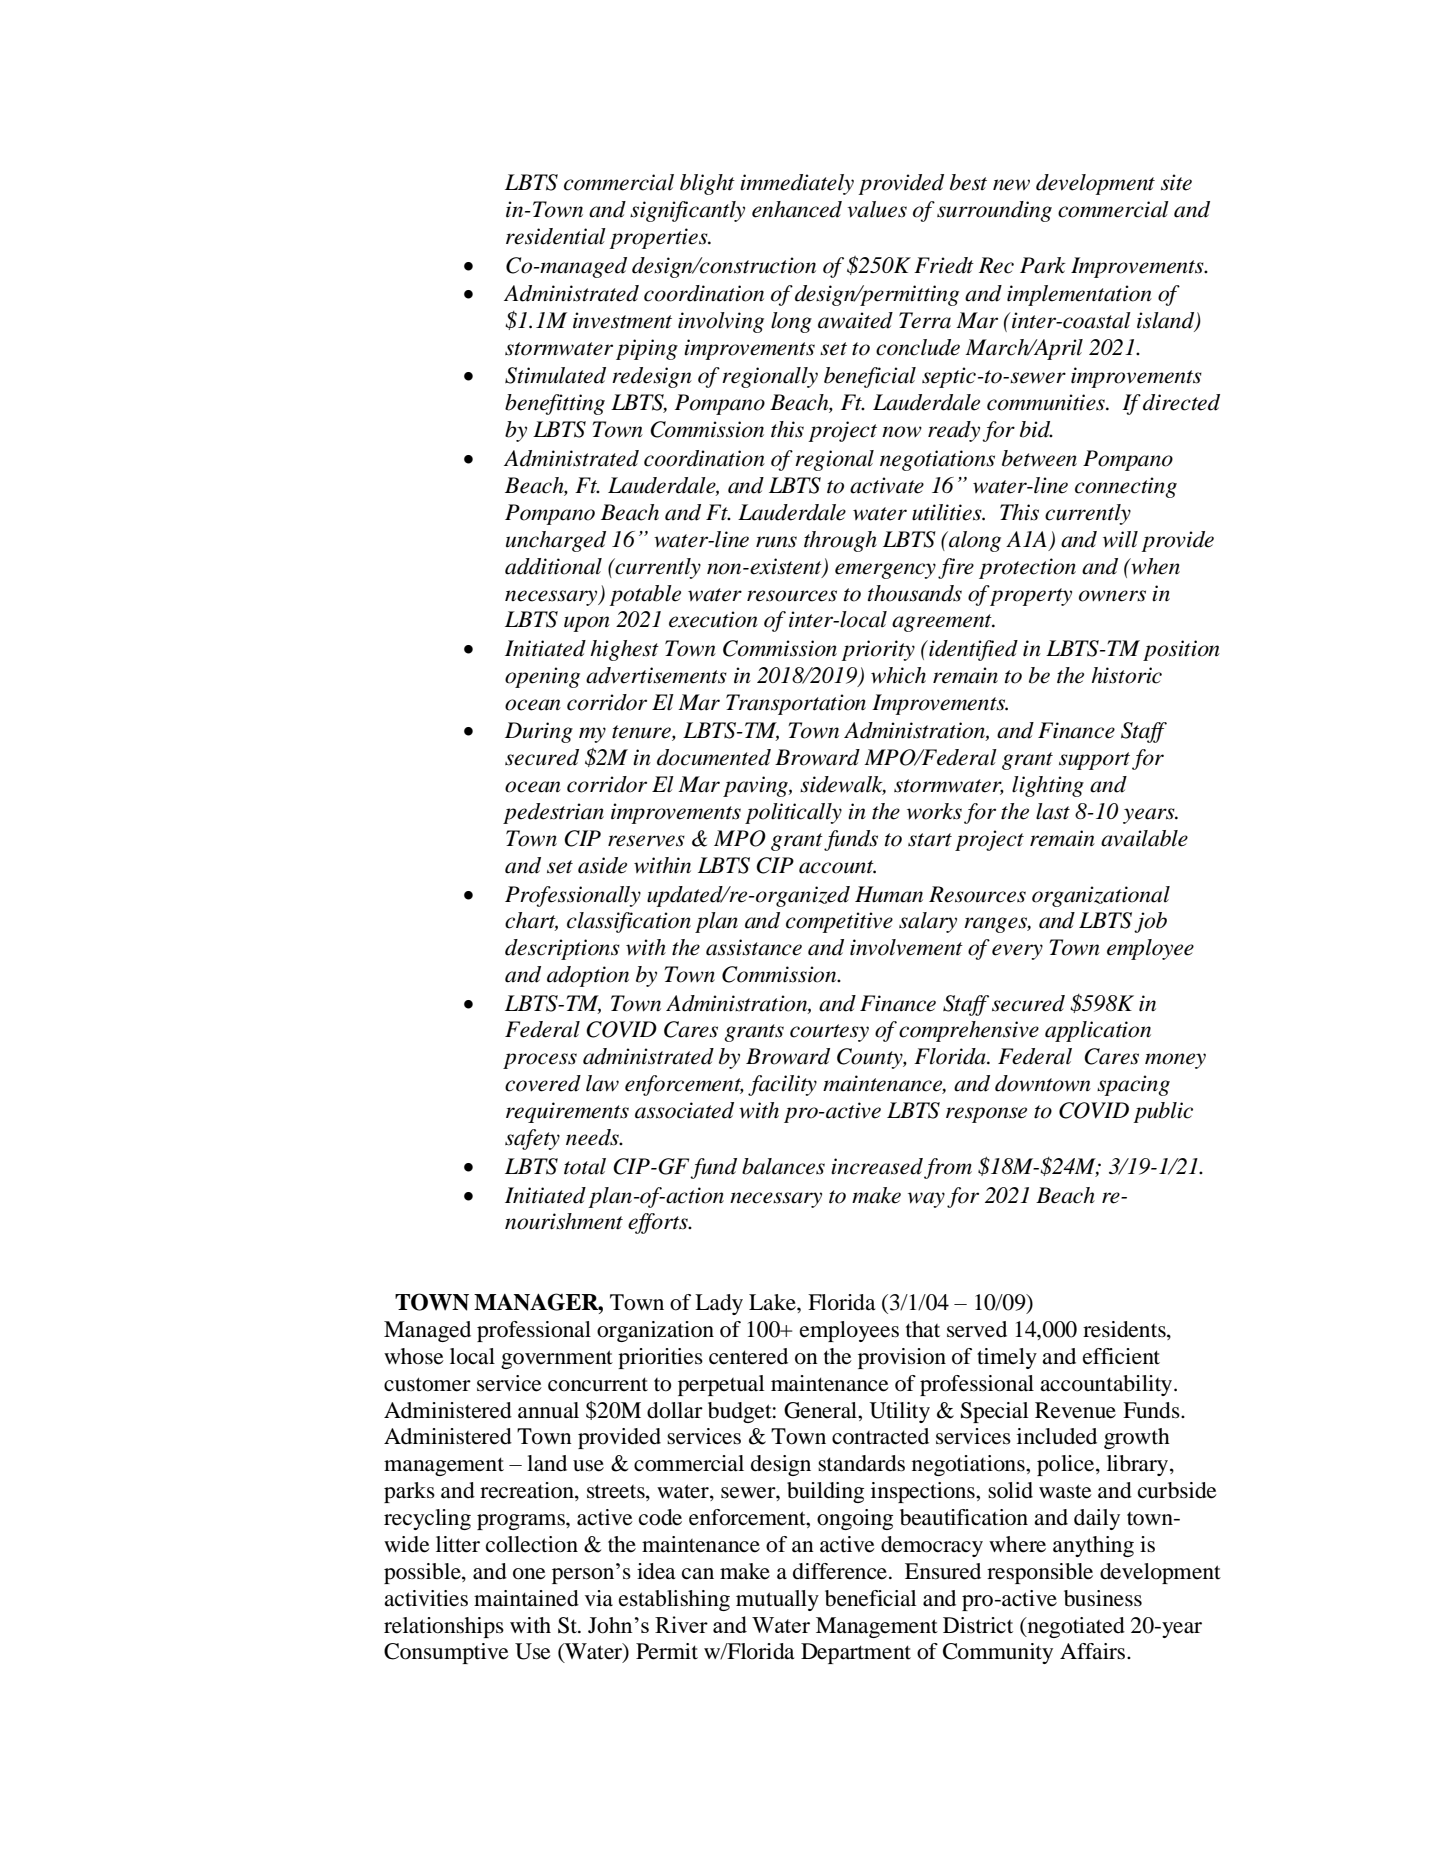  I want to click on Transportation, so click(796, 704).
